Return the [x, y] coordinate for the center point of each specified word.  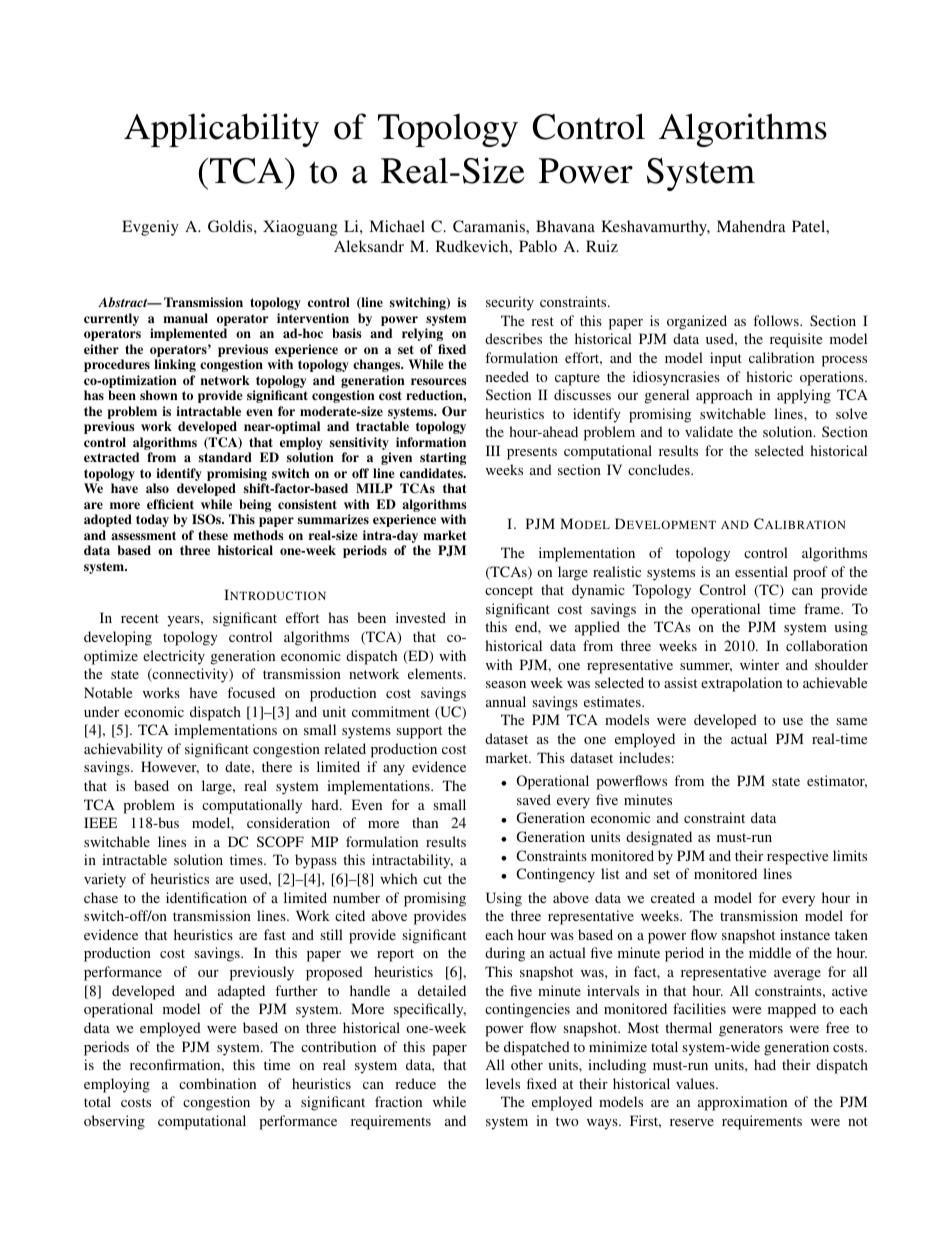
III [493, 450]
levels [503, 1083]
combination [217, 1083]
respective [797, 857]
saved [534, 799]
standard [225, 457]
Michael [397, 226]
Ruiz [602, 246]
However [170, 767]
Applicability [221, 130]
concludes [660, 469]
